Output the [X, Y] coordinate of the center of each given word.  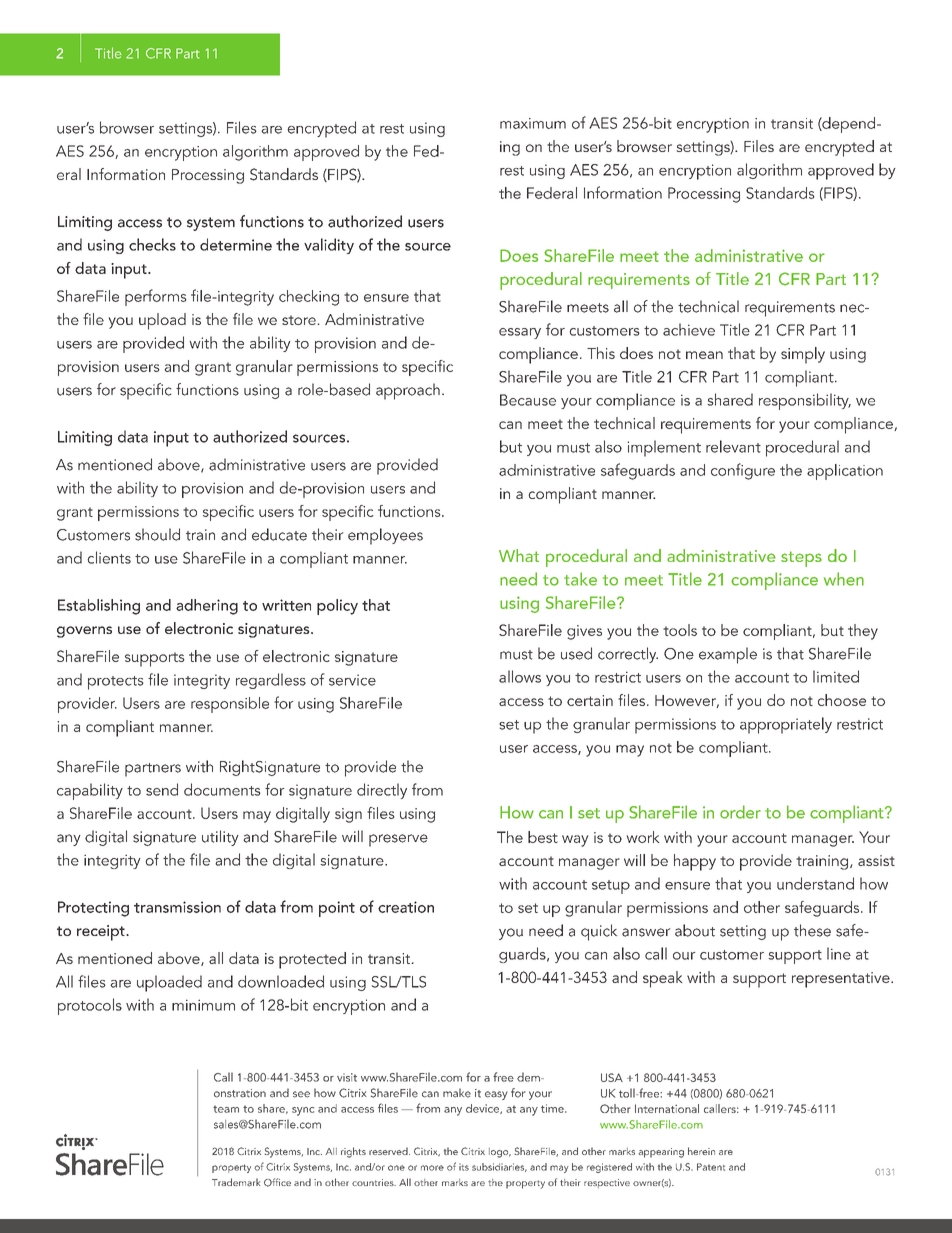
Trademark [236, 1182]
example [728, 655]
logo [500, 1153]
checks [152, 244]
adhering [207, 607]
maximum [533, 123]
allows [520, 676]
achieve [689, 329]
